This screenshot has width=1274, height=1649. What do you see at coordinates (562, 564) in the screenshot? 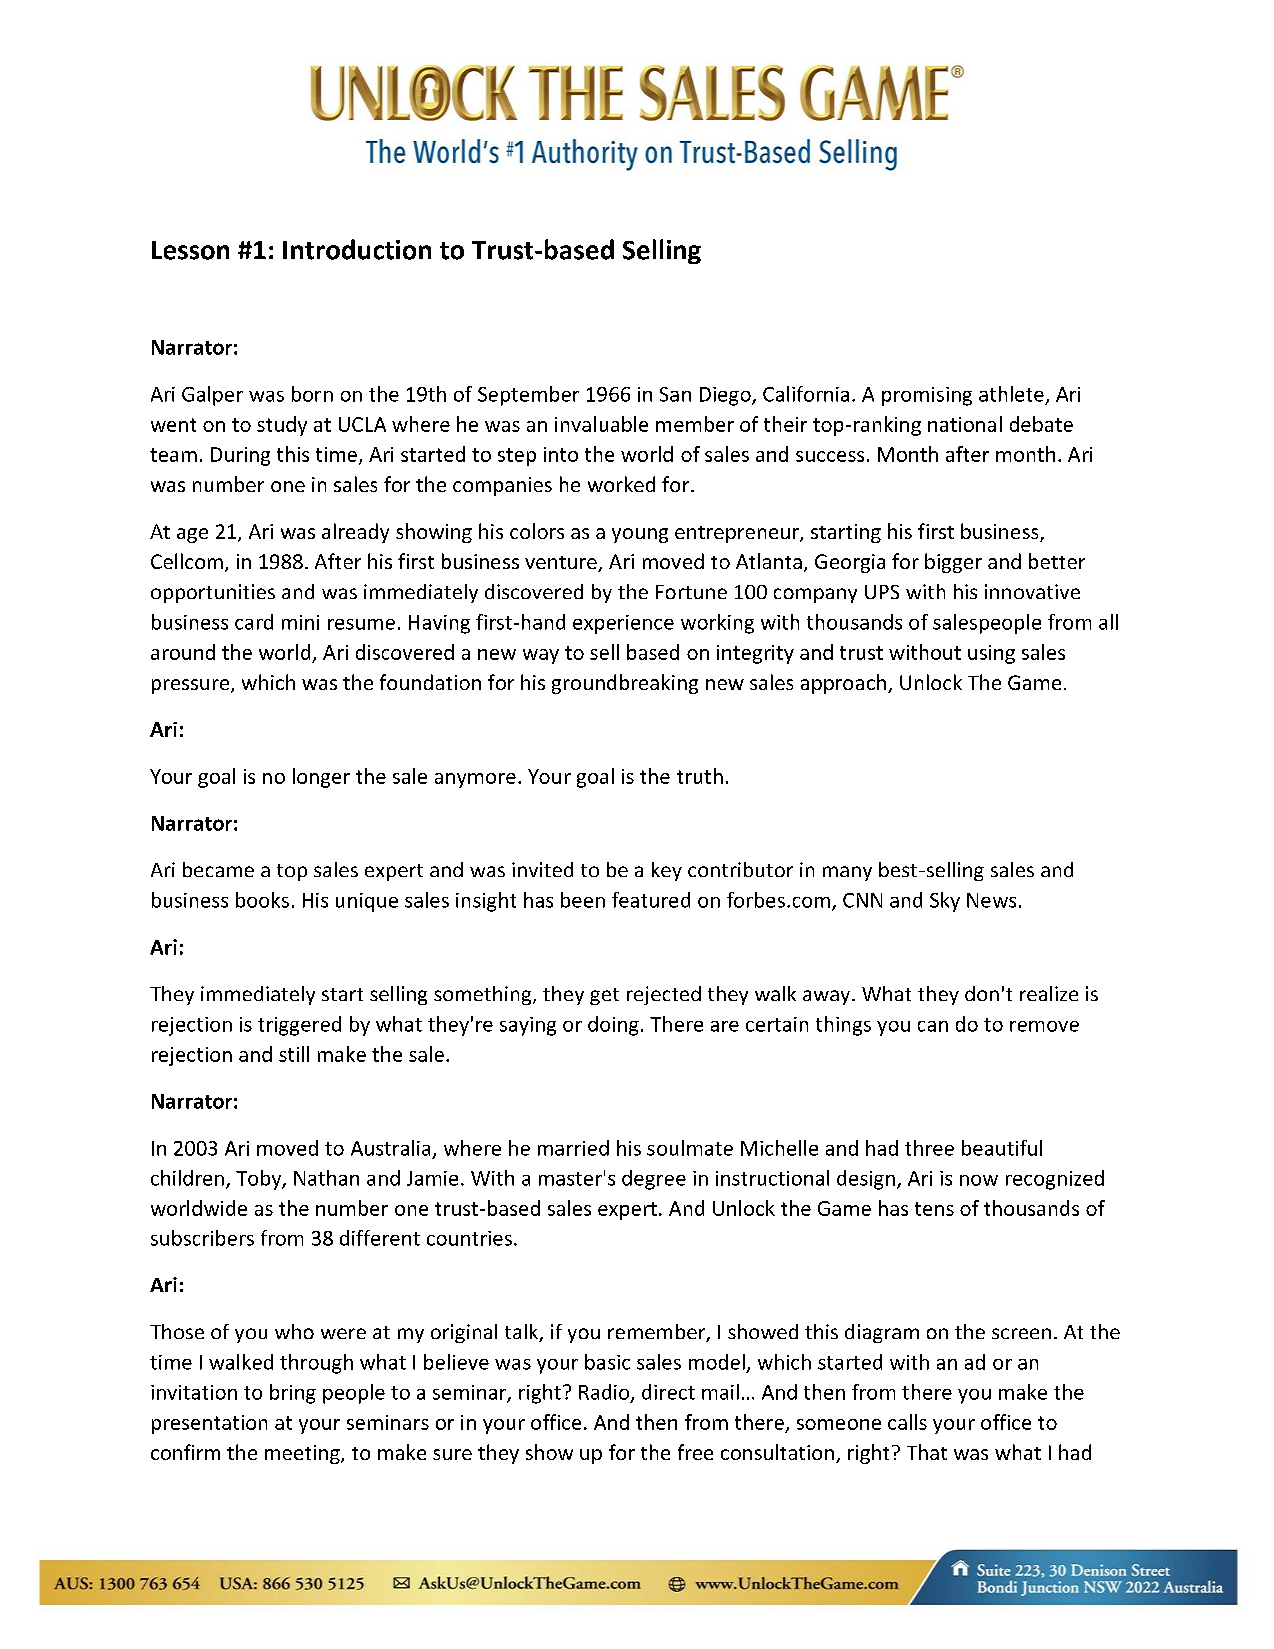
I see `venture` at bounding box center [562, 564].
